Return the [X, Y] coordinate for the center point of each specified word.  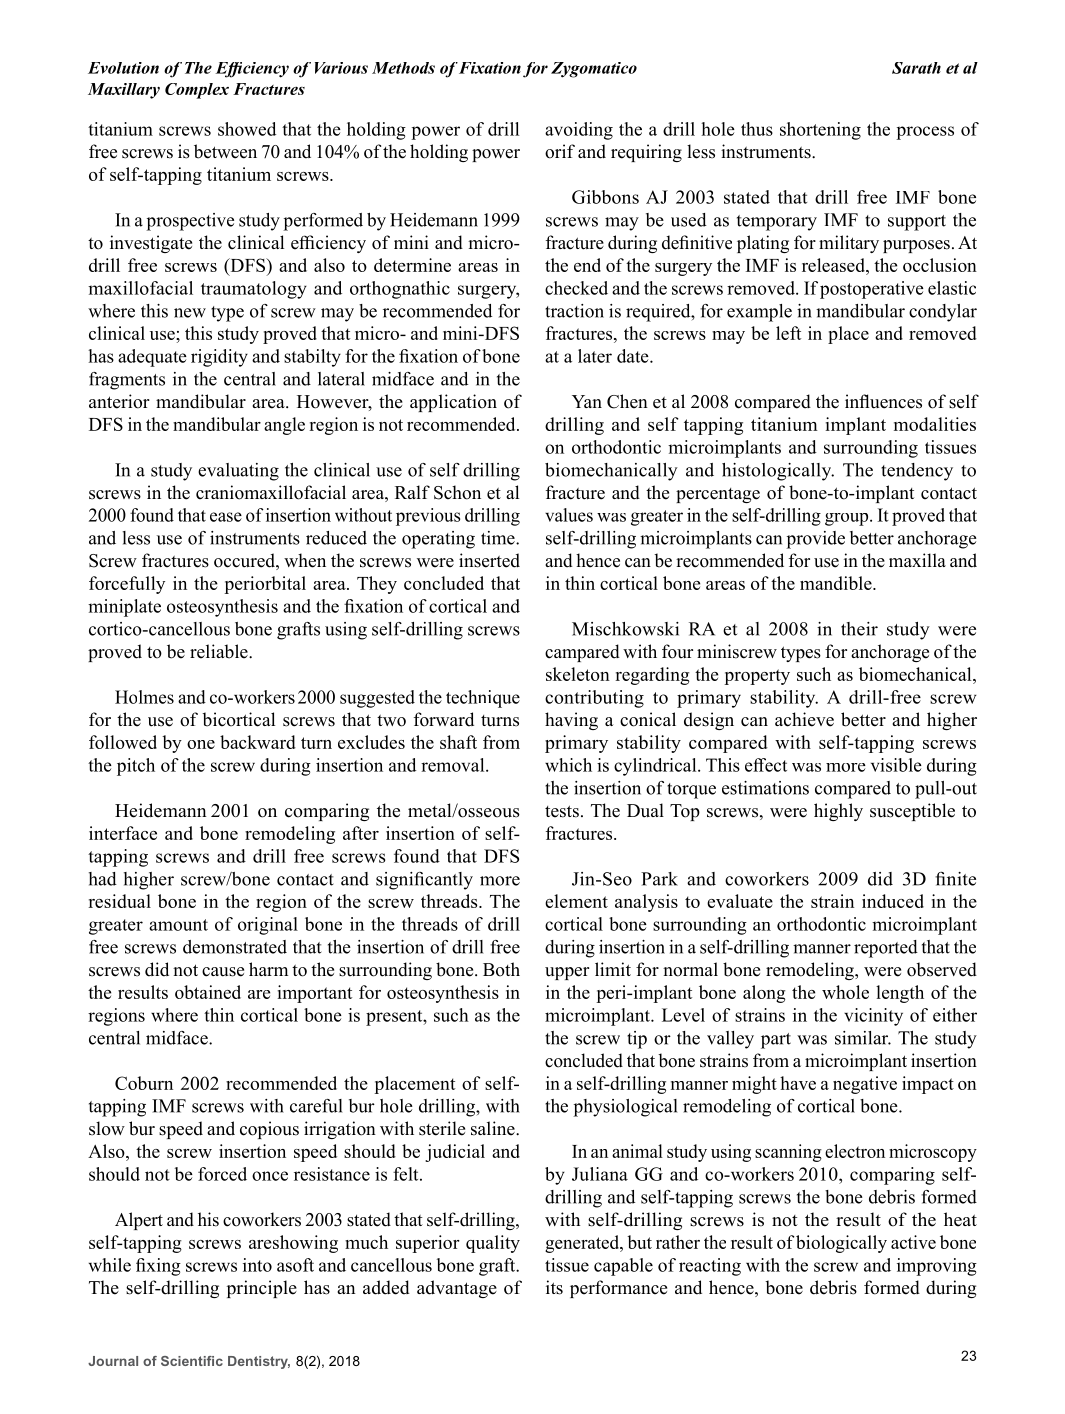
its [554, 1287]
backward [258, 742]
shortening [820, 131]
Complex [197, 91]
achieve [804, 719]
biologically [841, 1244]
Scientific [192, 1361]
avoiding [579, 131]
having [571, 721]
